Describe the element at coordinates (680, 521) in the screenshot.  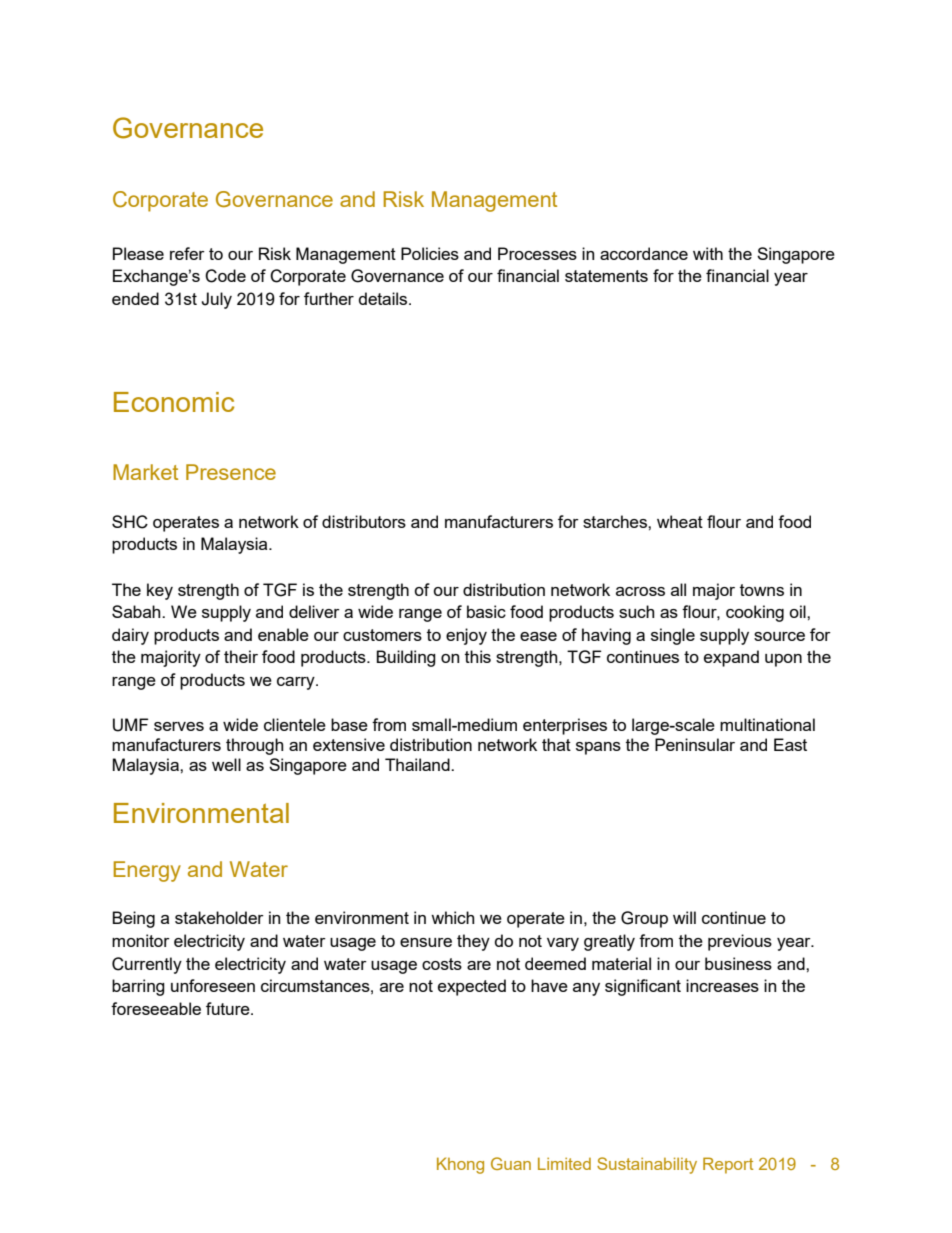
I see `wheat` at that location.
